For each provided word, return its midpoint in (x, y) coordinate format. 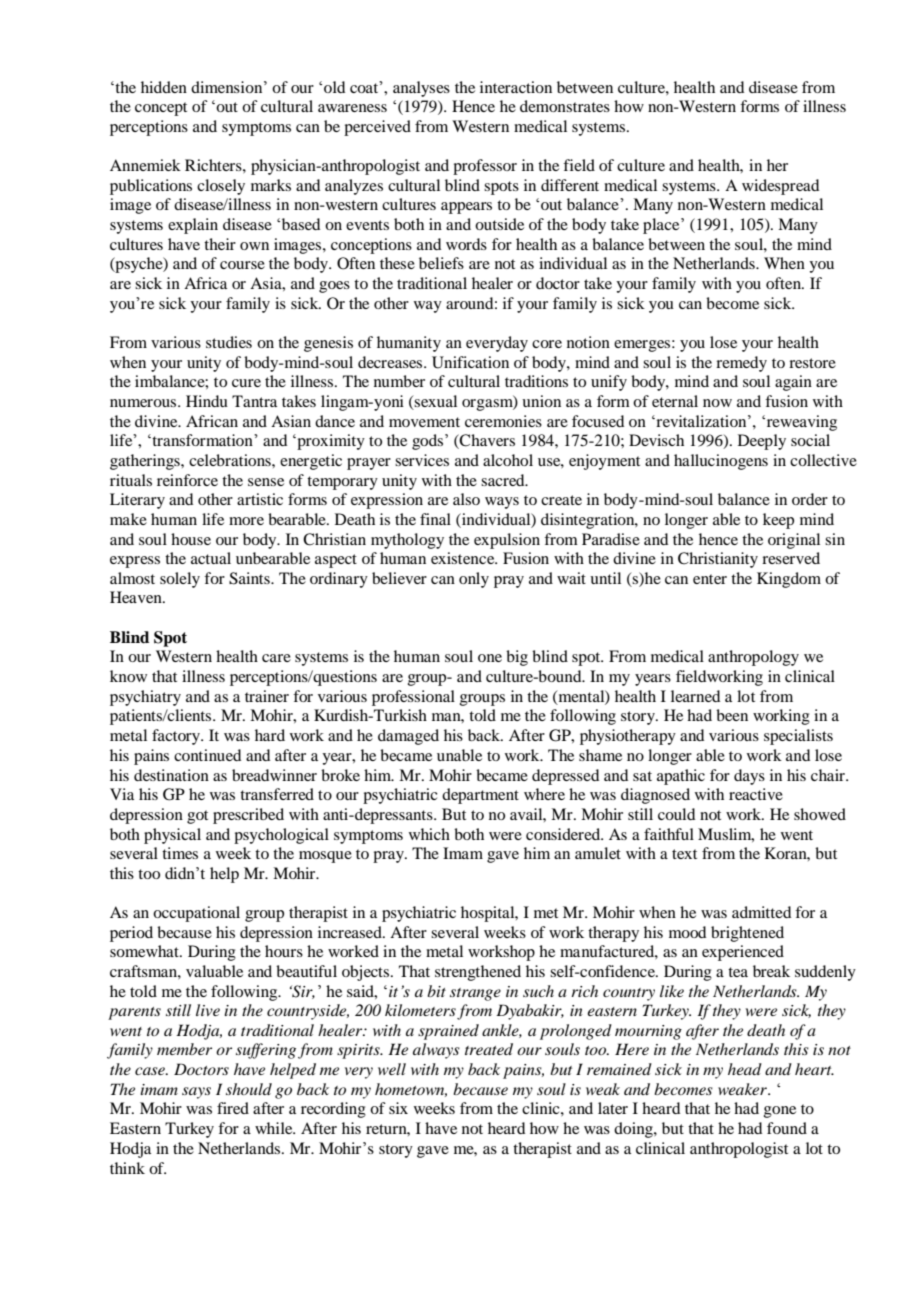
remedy (741, 364)
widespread (780, 187)
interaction (516, 87)
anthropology (753, 658)
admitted (761, 912)
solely (180, 580)
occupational (196, 914)
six (398, 1108)
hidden (164, 87)
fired (233, 1108)
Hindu (207, 401)
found (787, 1128)
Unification (470, 362)
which (429, 834)
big (517, 658)
